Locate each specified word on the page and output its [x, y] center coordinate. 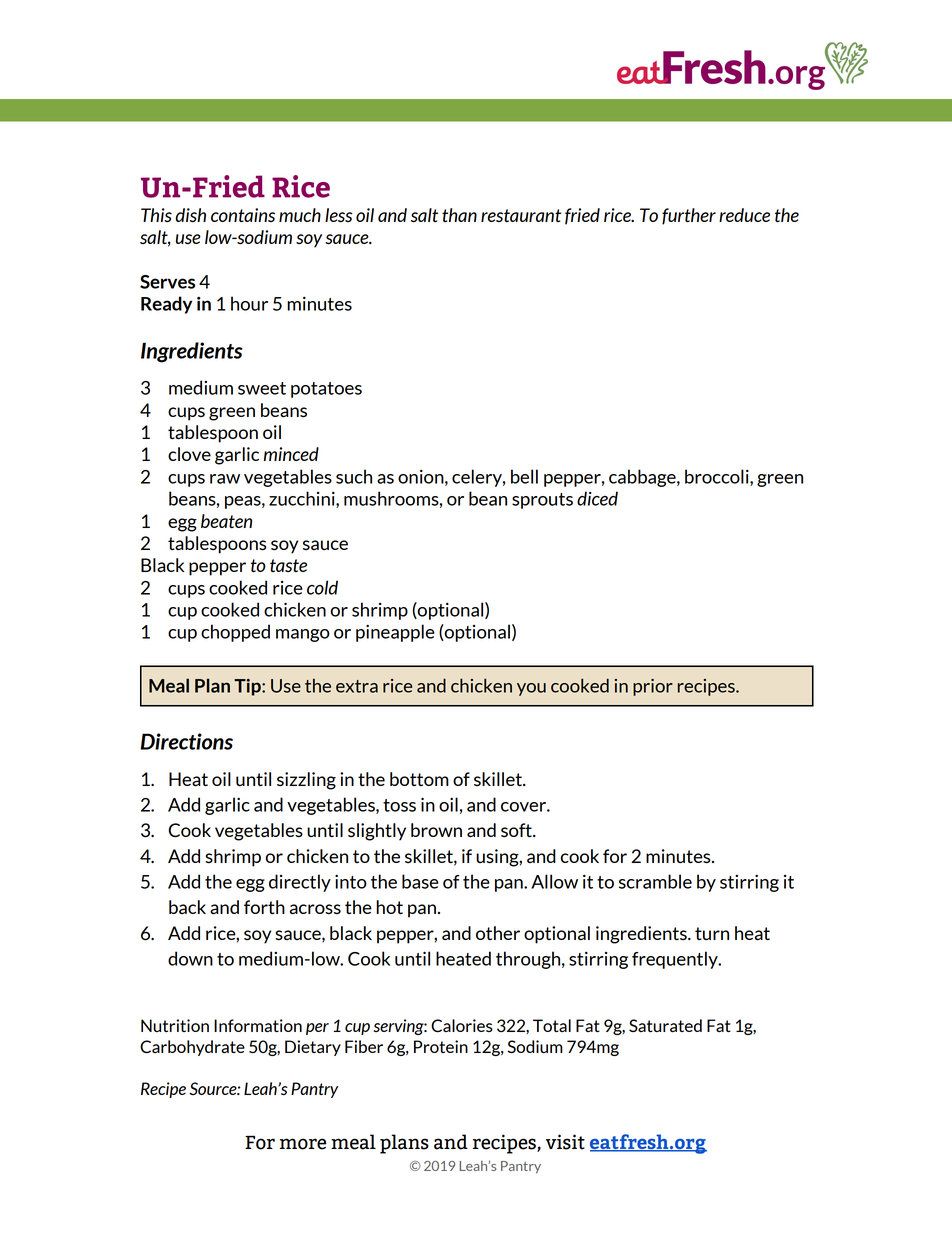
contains [243, 215]
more [303, 1144]
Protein [441, 1046]
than [459, 215]
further [689, 216]
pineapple [395, 633]
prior [653, 687]
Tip [248, 687]
